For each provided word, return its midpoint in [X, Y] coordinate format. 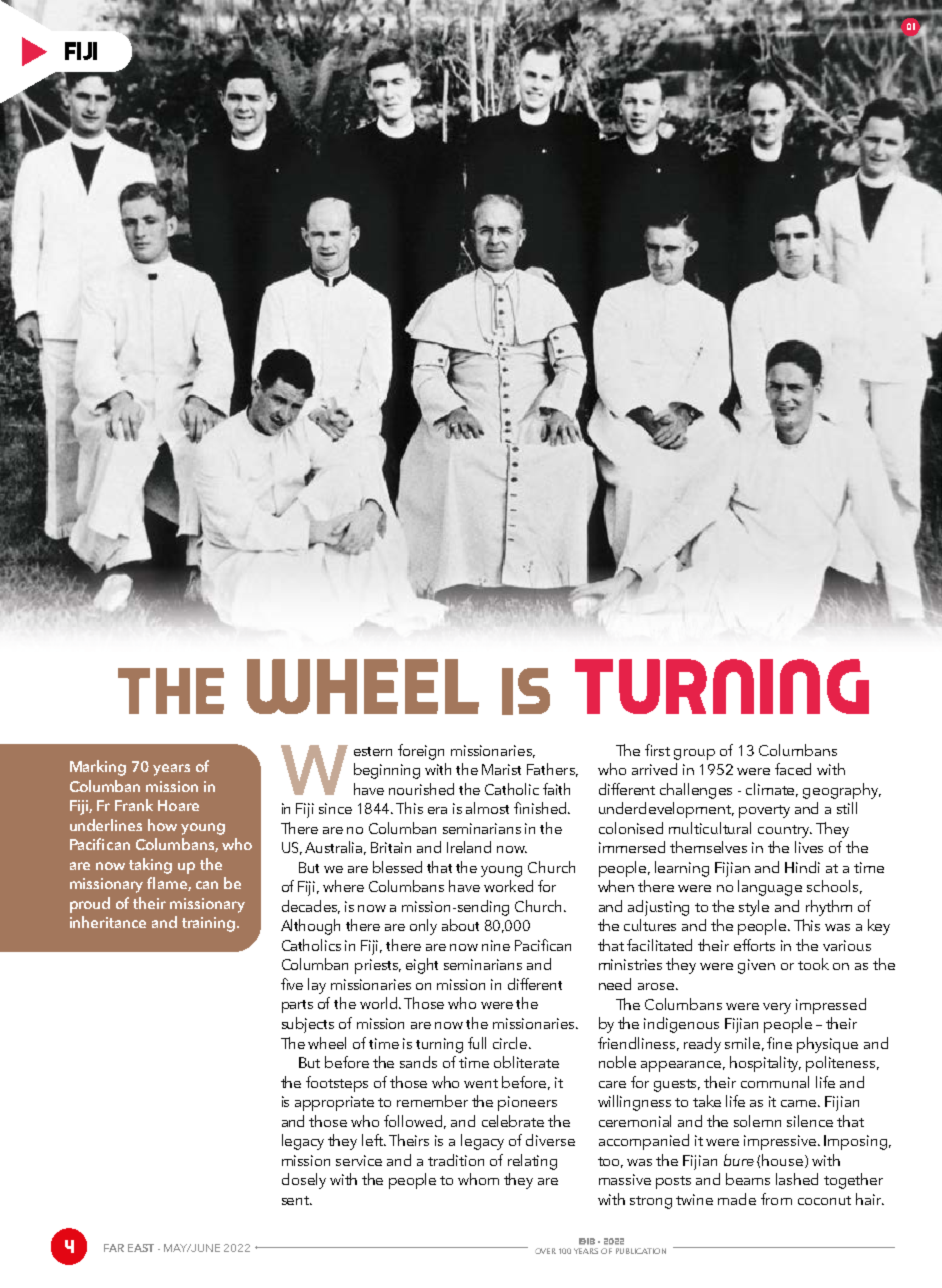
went [481, 1083]
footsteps [337, 1084]
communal [775, 1082]
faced [793, 769]
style [754, 908]
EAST [141, 1248]
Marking [98, 768]
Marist [501, 769]
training [210, 924]
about [460, 925]
